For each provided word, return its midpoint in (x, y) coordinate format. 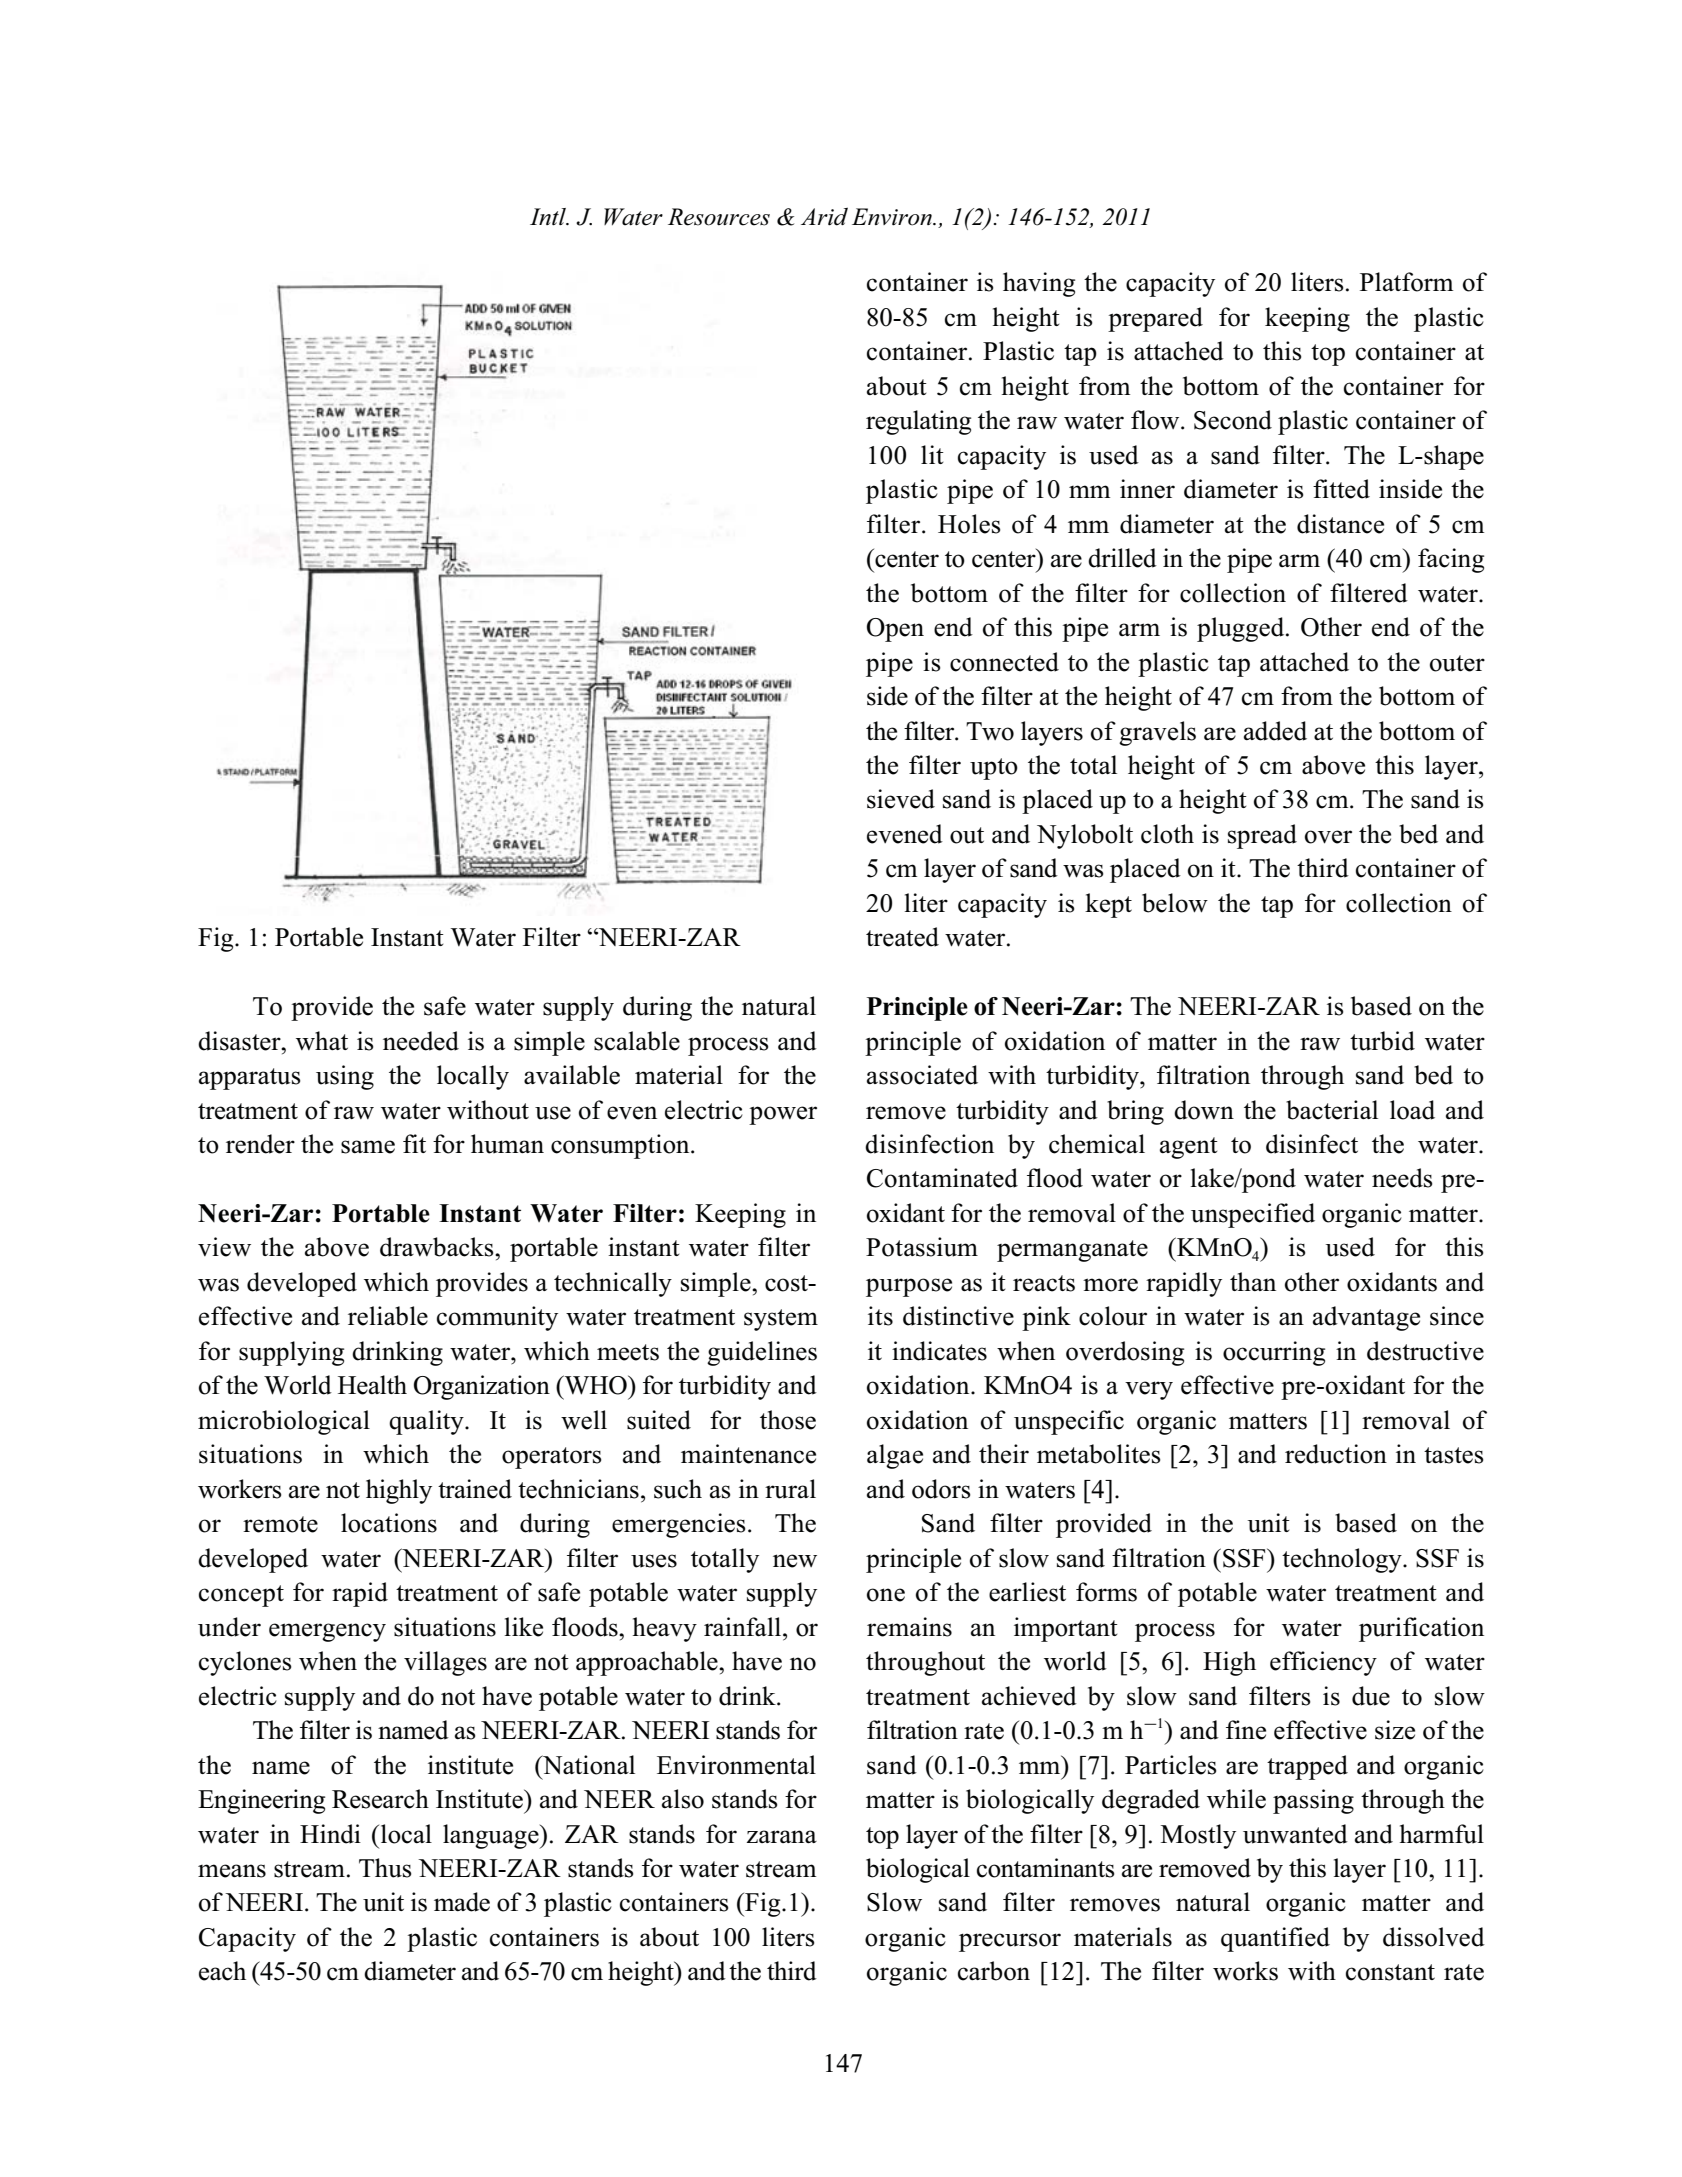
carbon (994, 1971)
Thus (385, 1868)
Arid (824, 216)
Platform (1406, 282)
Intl (549, 217)
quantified (1275, 1939)
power (783, 1115)
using (345, 1077)
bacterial (1332, 1110)
